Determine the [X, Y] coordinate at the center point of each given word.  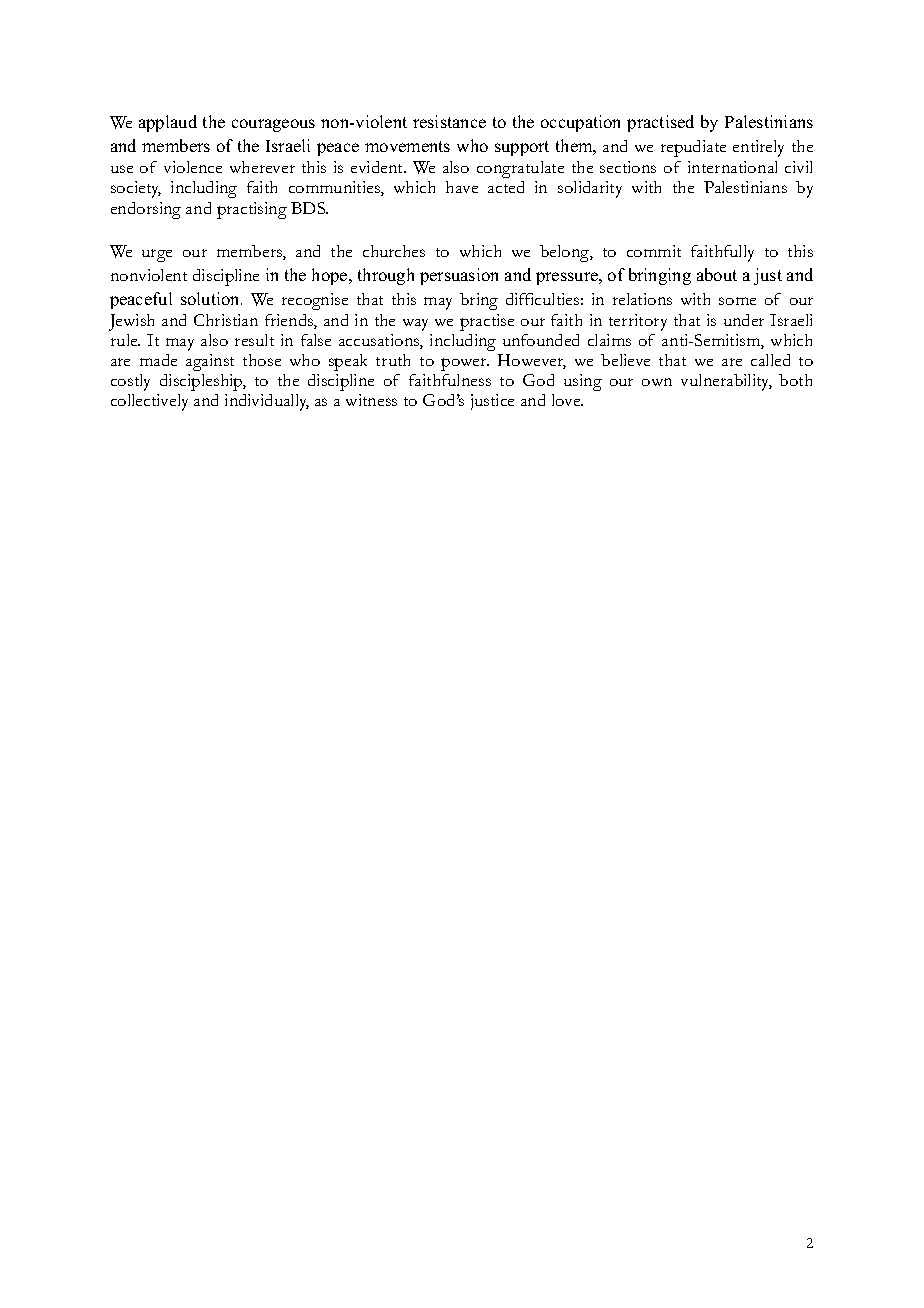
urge [157, 255]
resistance [449, 121]
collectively [149, 402]
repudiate [693, 148]
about [717, 274]
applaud [168, 123]
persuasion [459, 276]
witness [371, 400]
